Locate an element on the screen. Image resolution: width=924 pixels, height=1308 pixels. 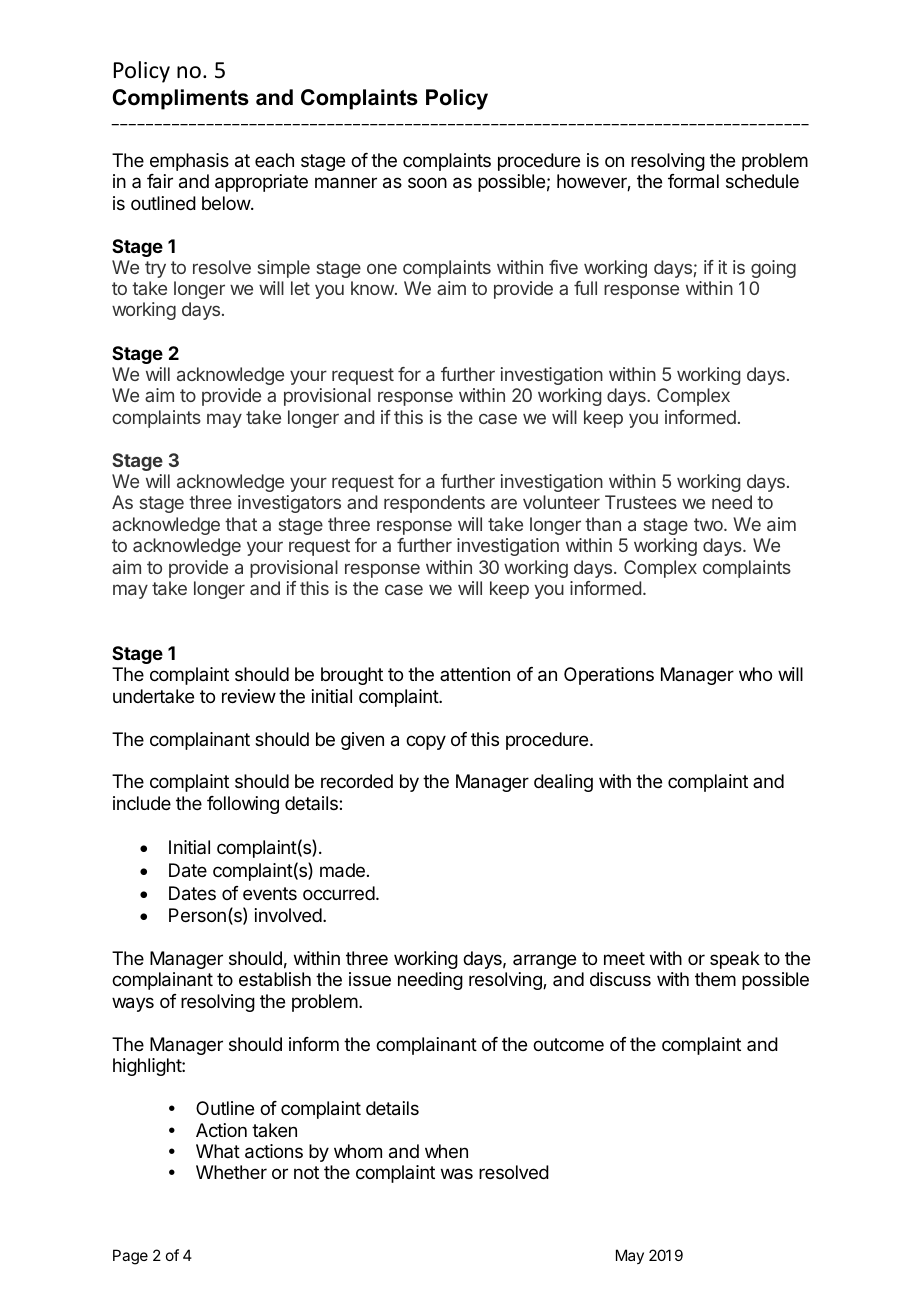
soon is located at coordinates (427, 182).
